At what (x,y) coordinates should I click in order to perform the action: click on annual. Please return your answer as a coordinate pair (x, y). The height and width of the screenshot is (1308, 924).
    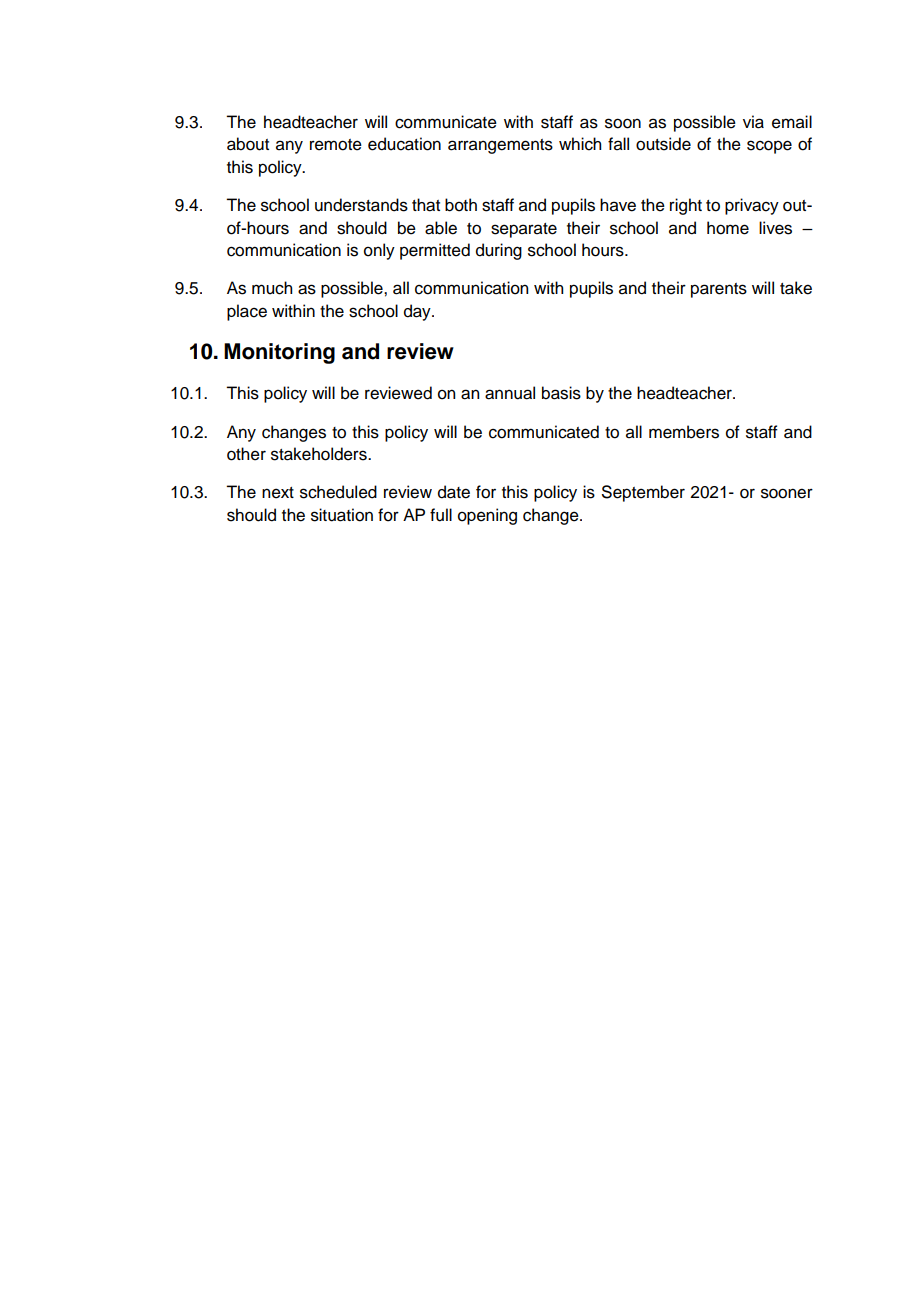
    Looking at the image, I should click on (510, 393).
